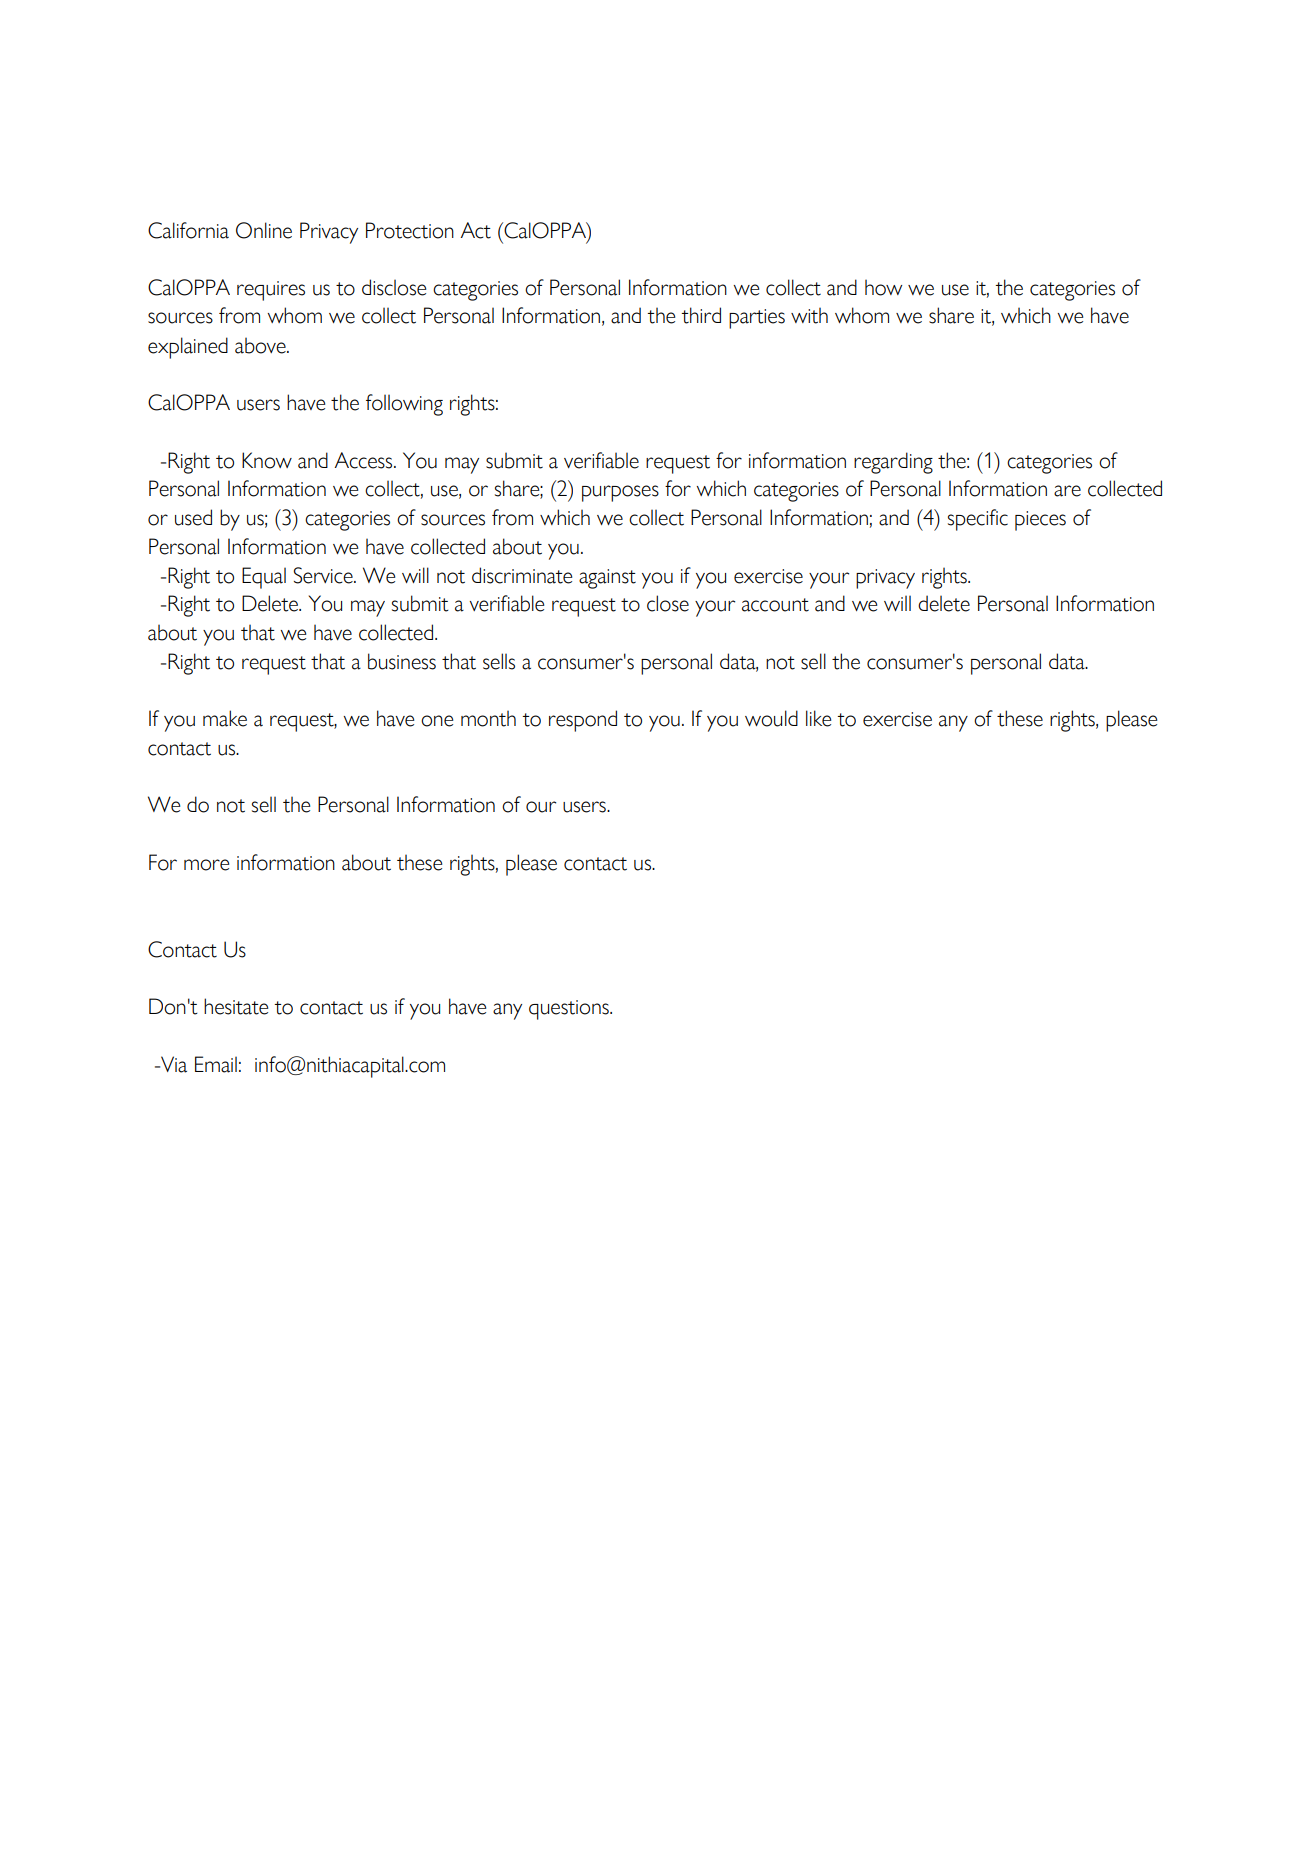 This page has width=1315, height=1860. Describe the element at coordinates (771, 718) in the page. I see `would` at that location.
